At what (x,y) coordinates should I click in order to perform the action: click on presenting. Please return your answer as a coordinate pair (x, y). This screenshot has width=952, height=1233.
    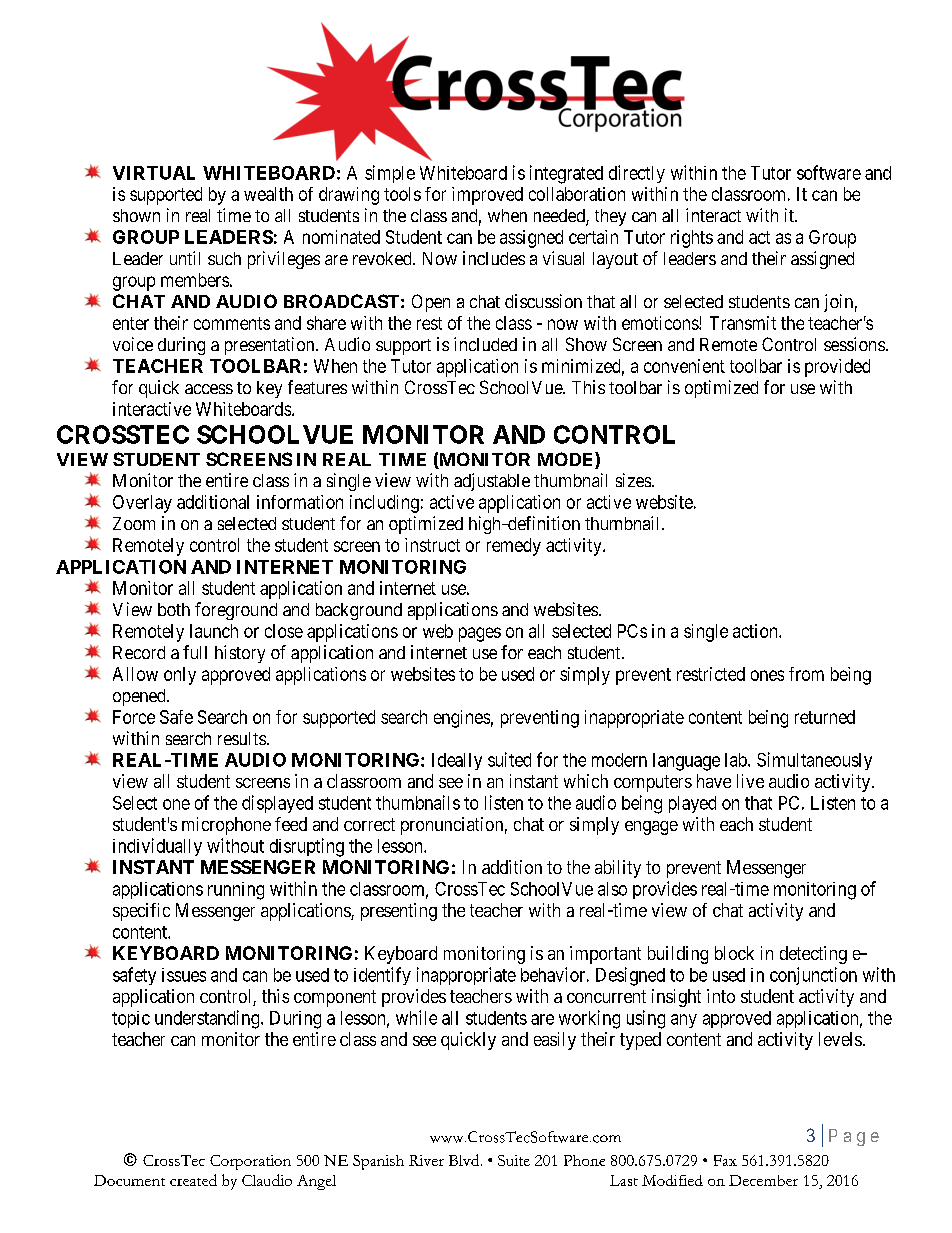
    Looking at the image, I should click on (399, 912).
